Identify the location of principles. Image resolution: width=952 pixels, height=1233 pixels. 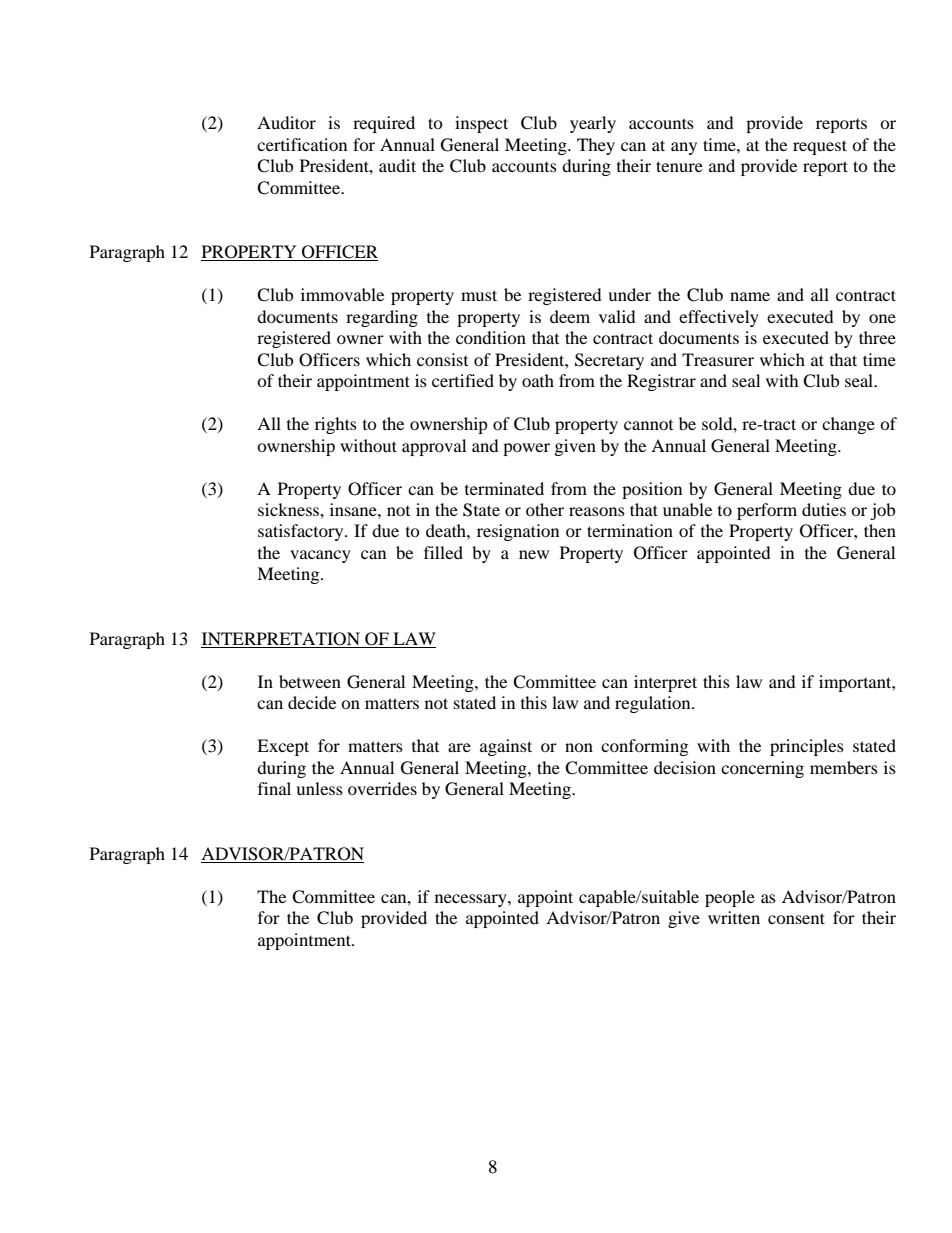
(807, 747).
